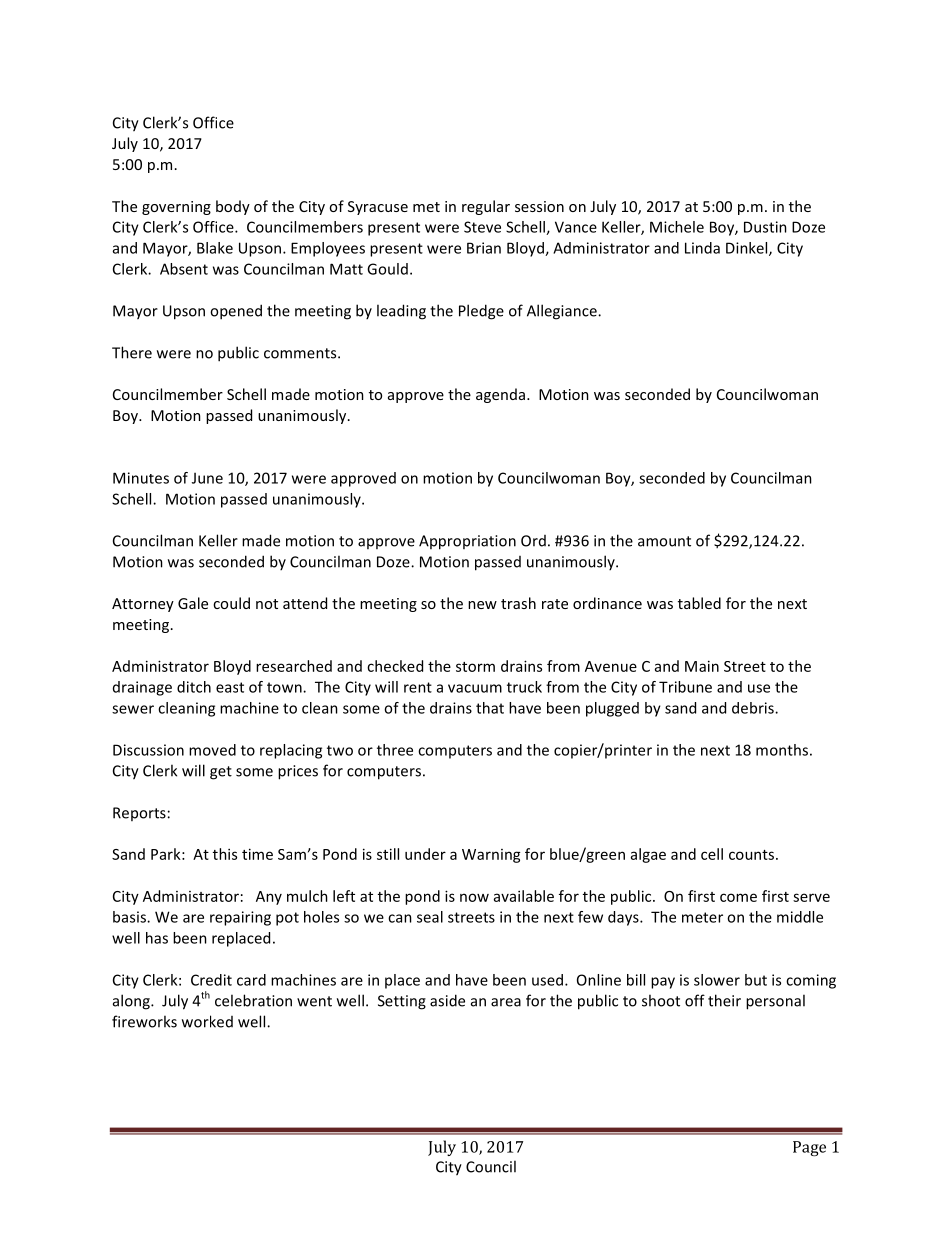  Describe the element at coordinates (207, 1021) in the document. I see `worked` at that location.
